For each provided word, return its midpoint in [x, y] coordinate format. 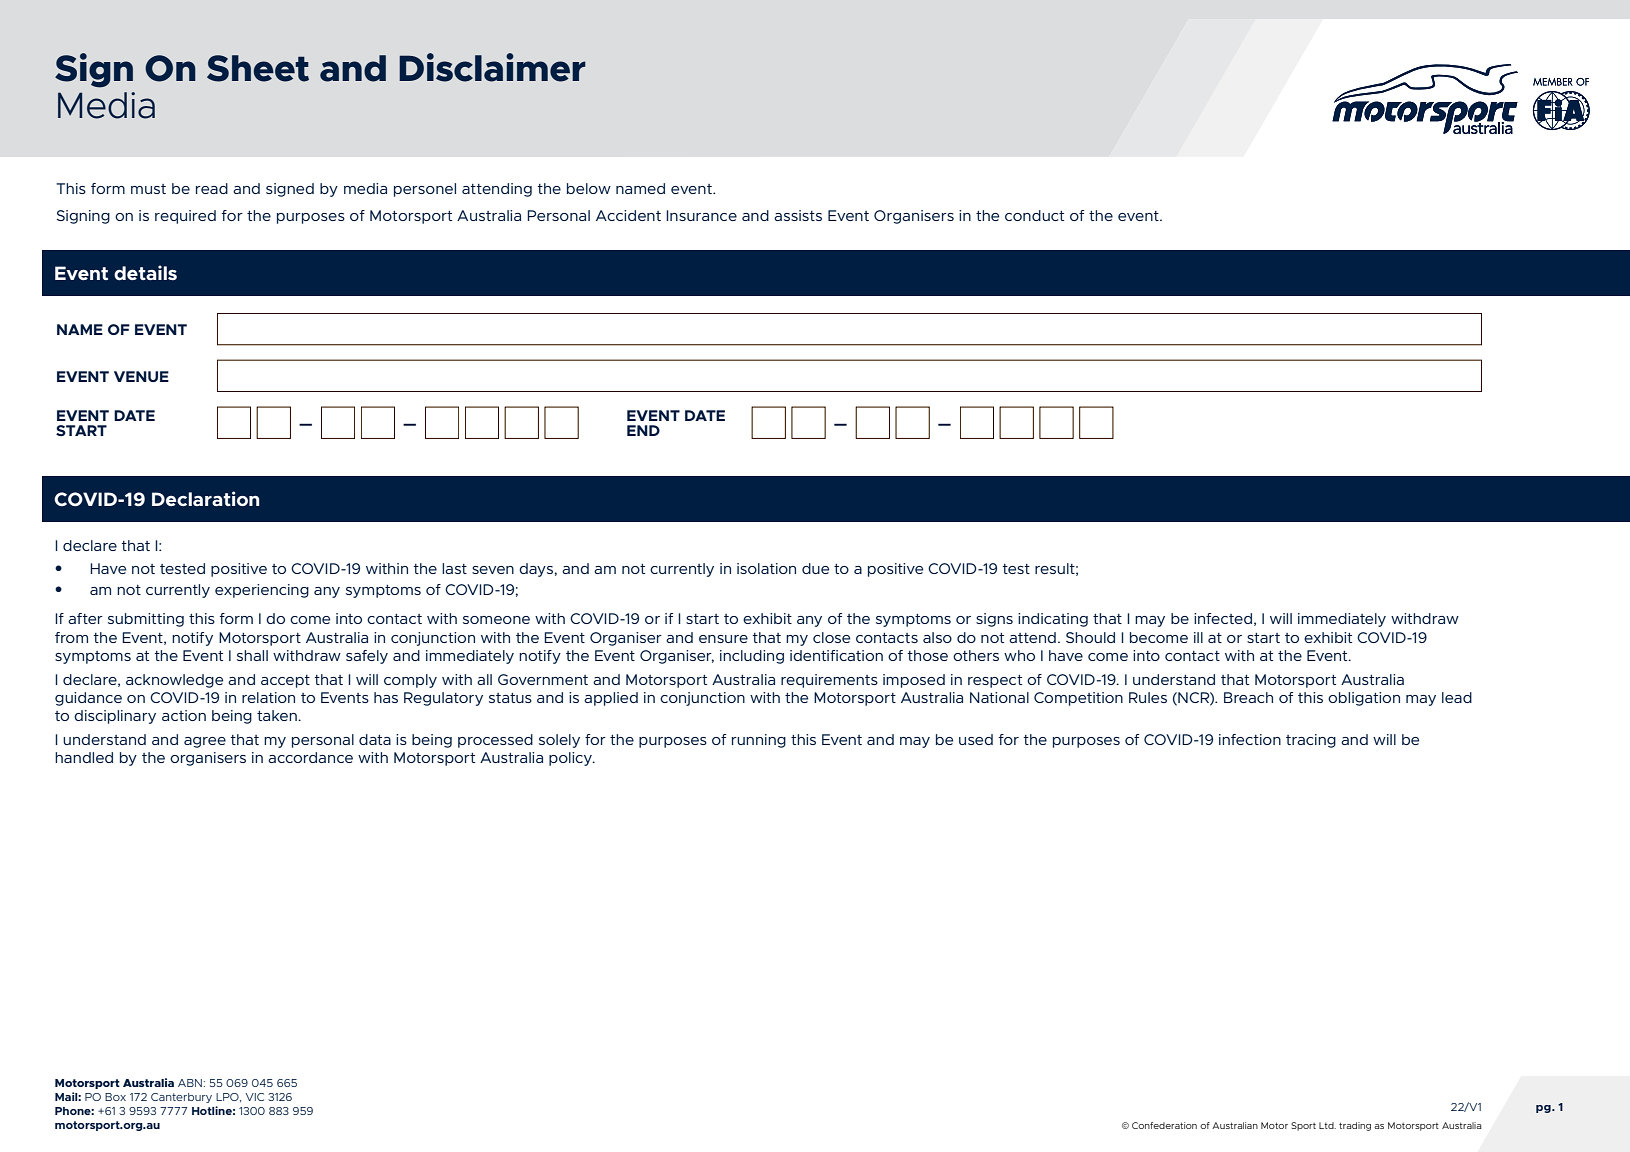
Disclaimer [492, 67]
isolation [766, 568]
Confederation [1164, 1125]
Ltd [1327, 1125]
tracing [1311, 741]
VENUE [141, 376]
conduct [1034, 215]
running [759, 741]
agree [205, 742]
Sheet [258, 68]
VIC [255, 1097]
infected [1223, 618]
